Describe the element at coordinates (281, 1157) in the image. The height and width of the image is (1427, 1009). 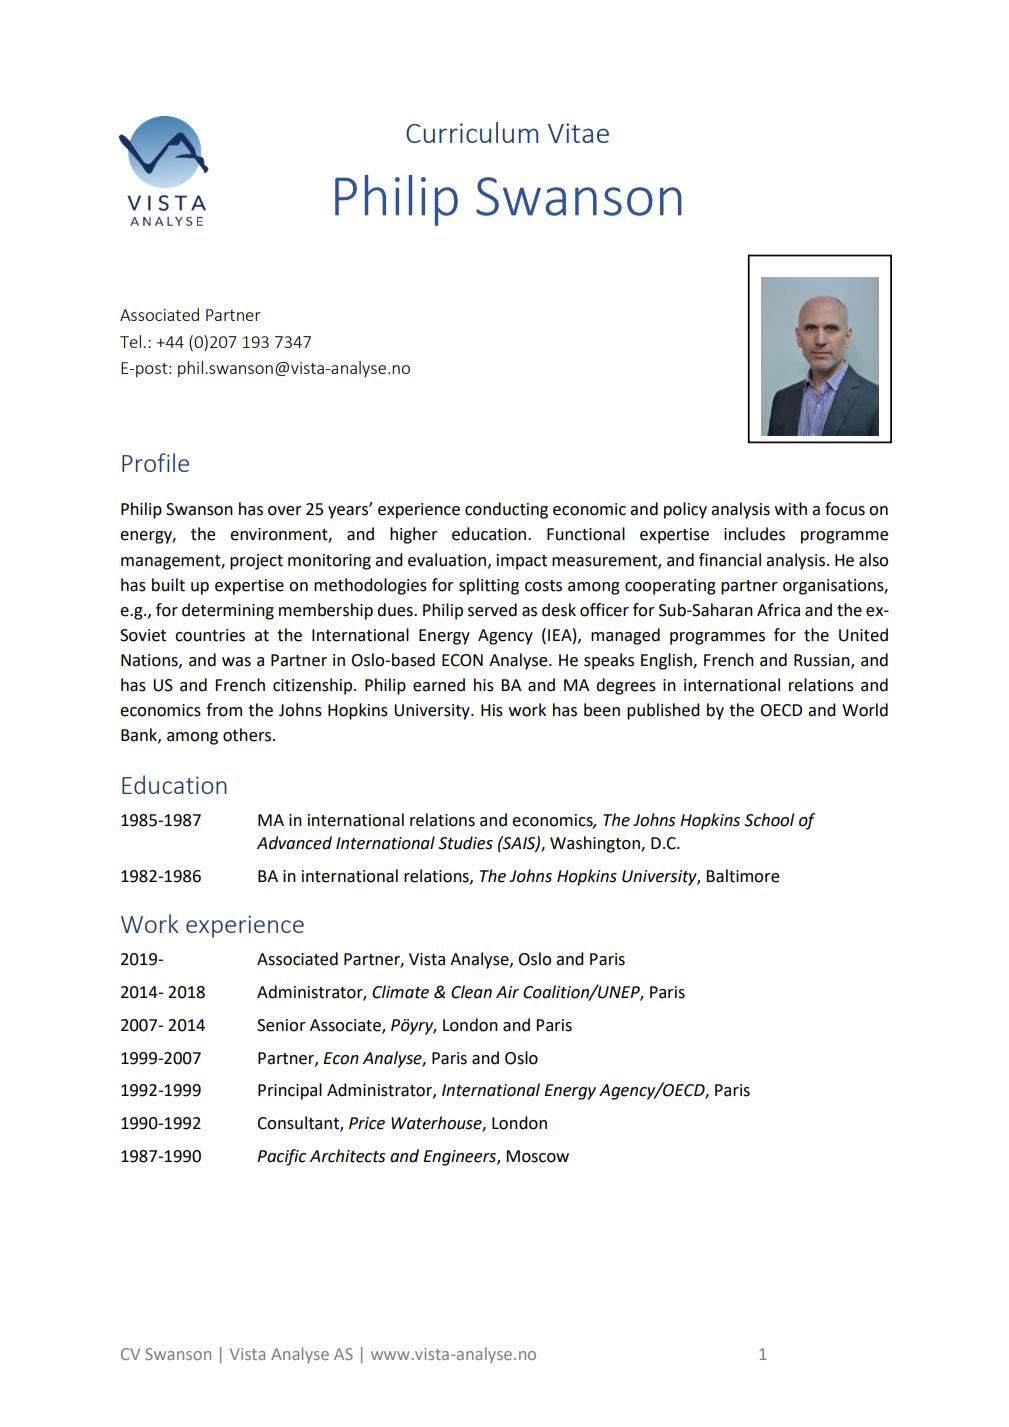
I see `Pacific` at that location.
